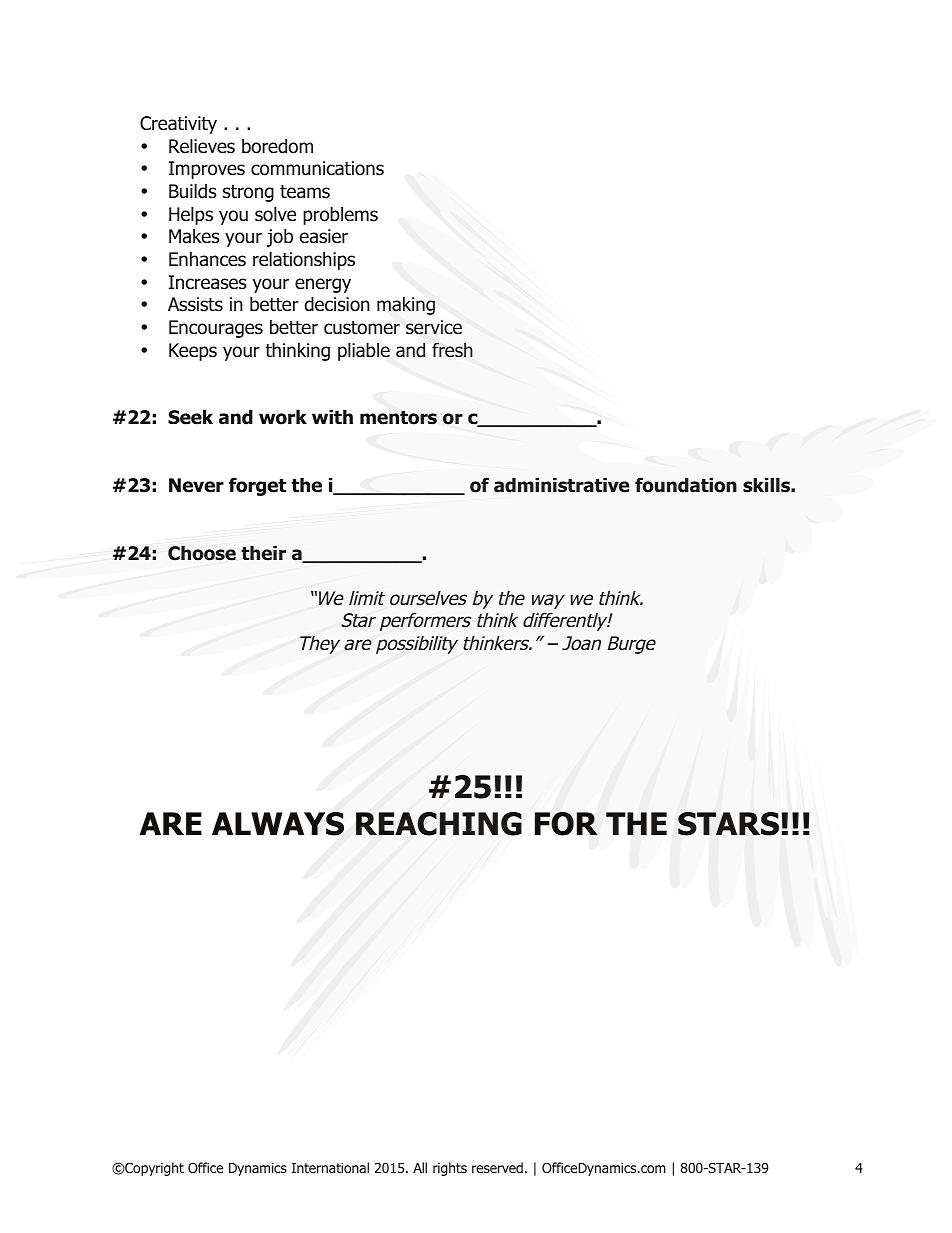 This document has width=952, height=1233. I want to click on problems, so click(340, 215).
